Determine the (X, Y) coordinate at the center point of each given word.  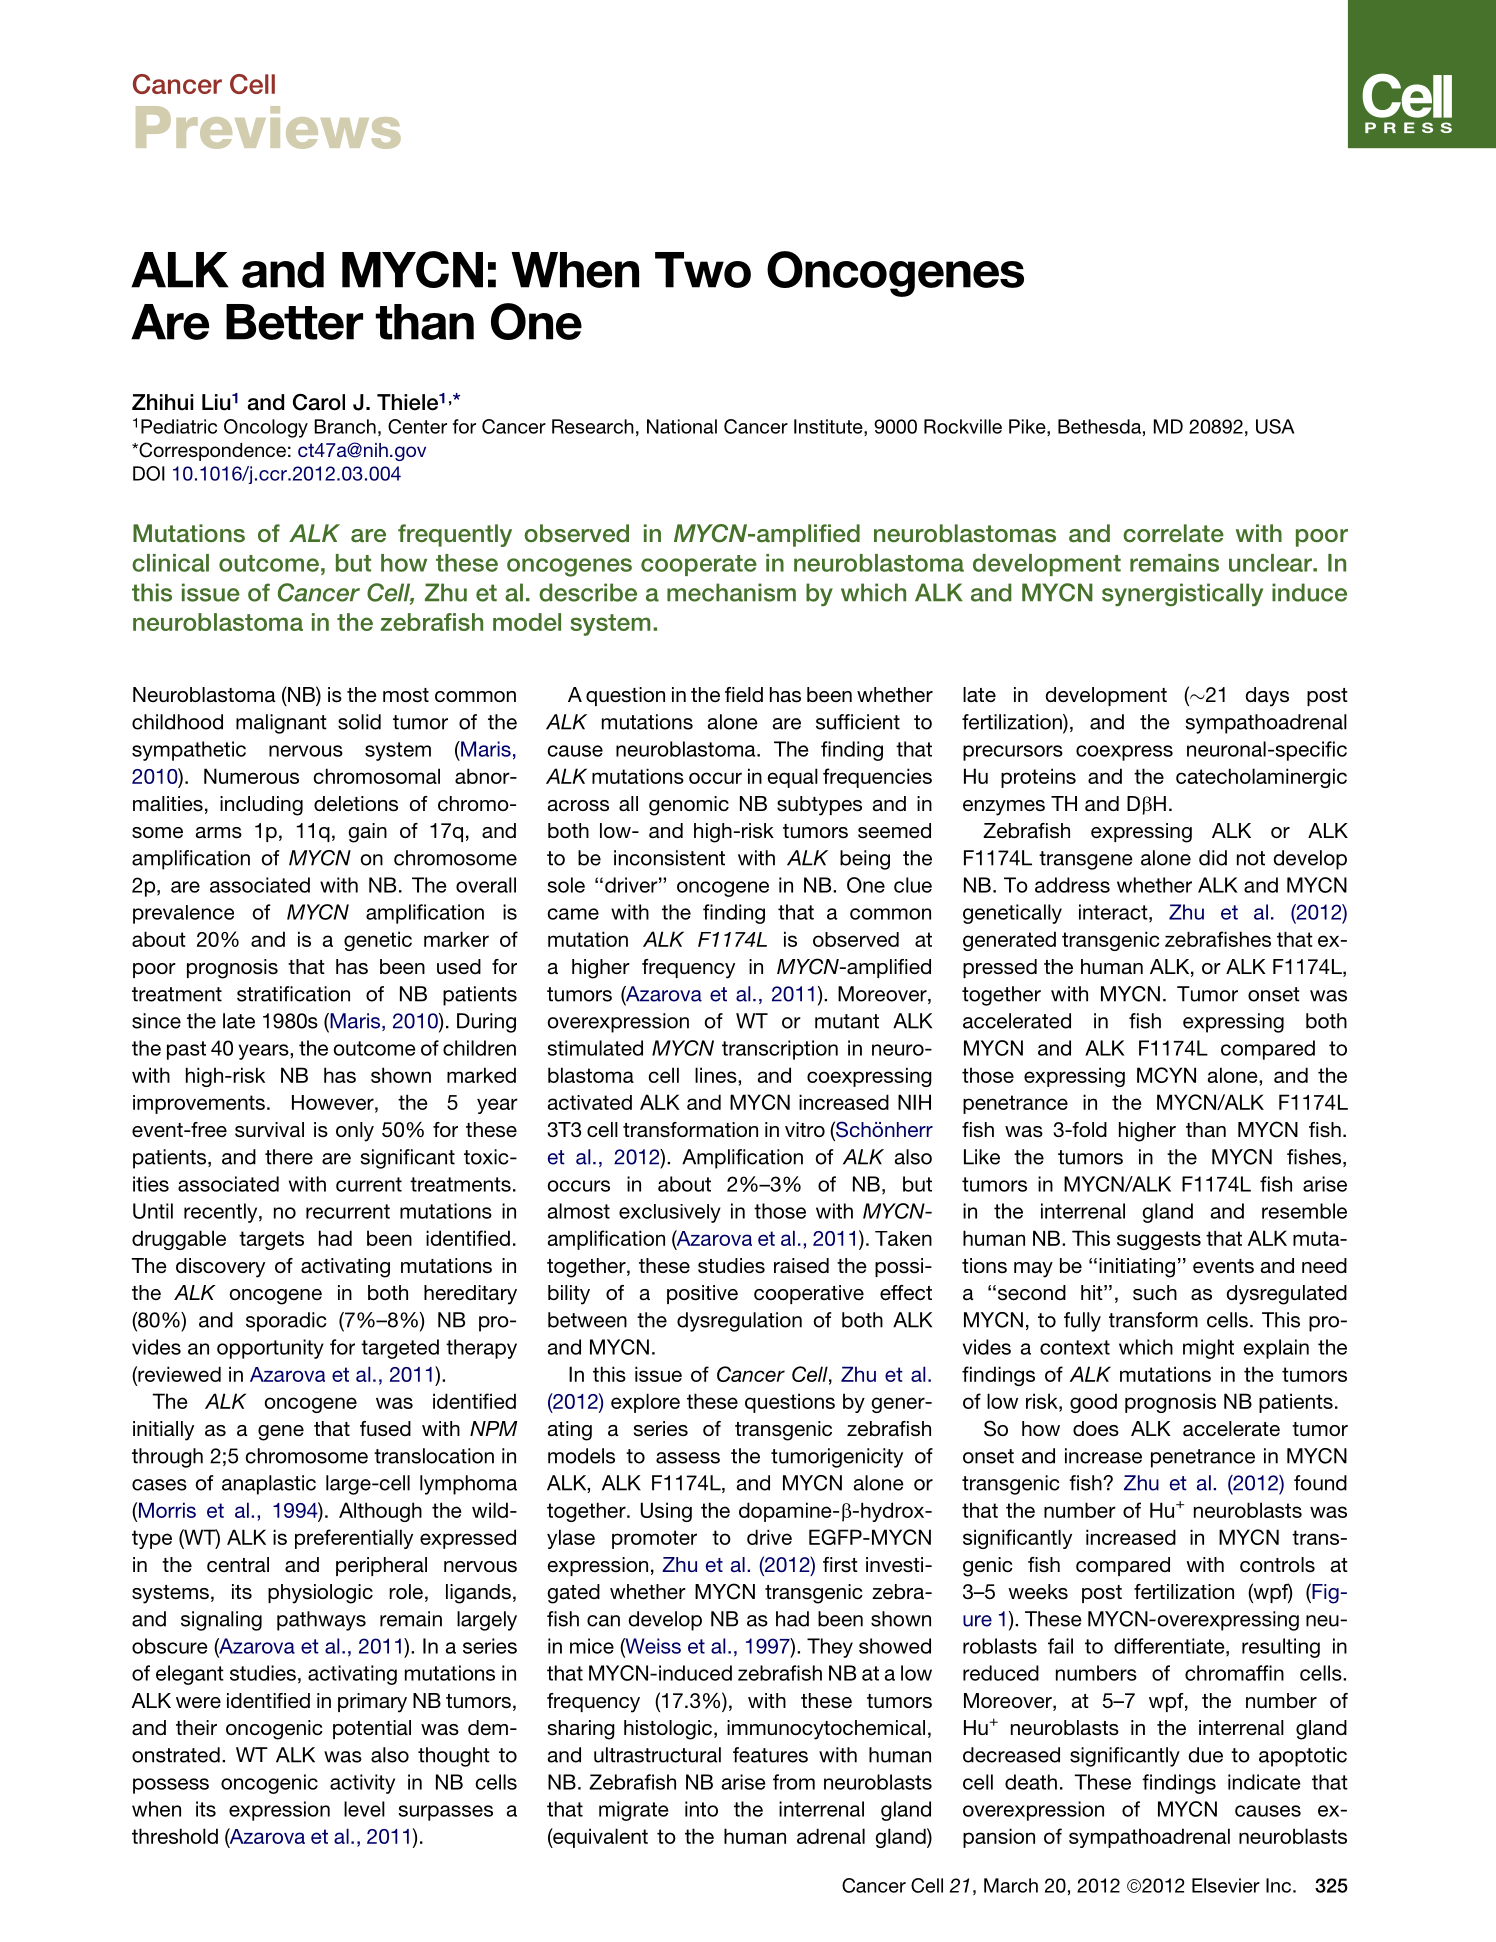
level (364, 1809)
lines (717, 1075)
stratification (293, 994)
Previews (268, 127)
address (1072, 885)
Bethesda (1099, 426)
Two (703, 270)
